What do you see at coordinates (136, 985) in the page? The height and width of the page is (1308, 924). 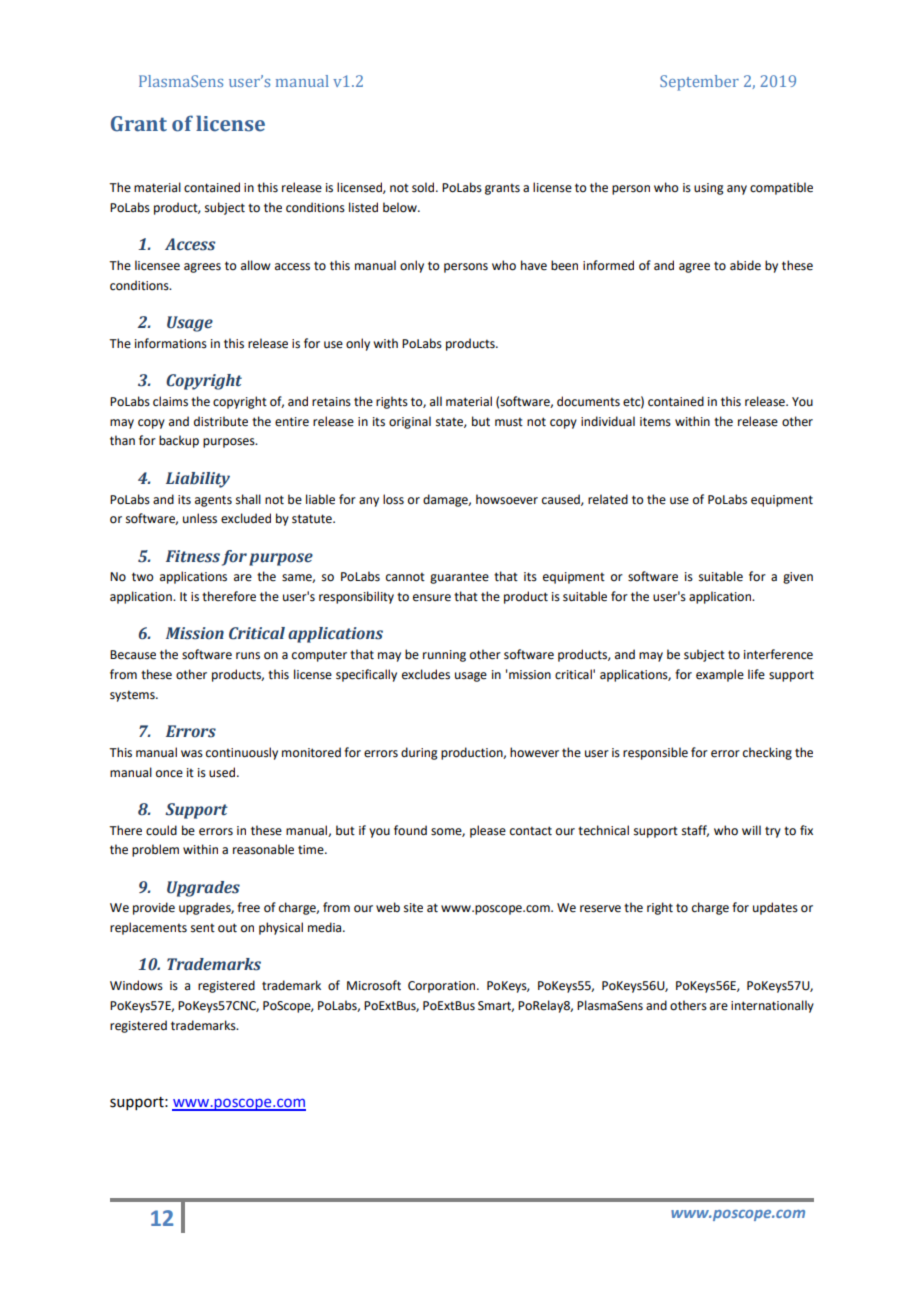 I see `Windows` at bounding box center [136, 985].
